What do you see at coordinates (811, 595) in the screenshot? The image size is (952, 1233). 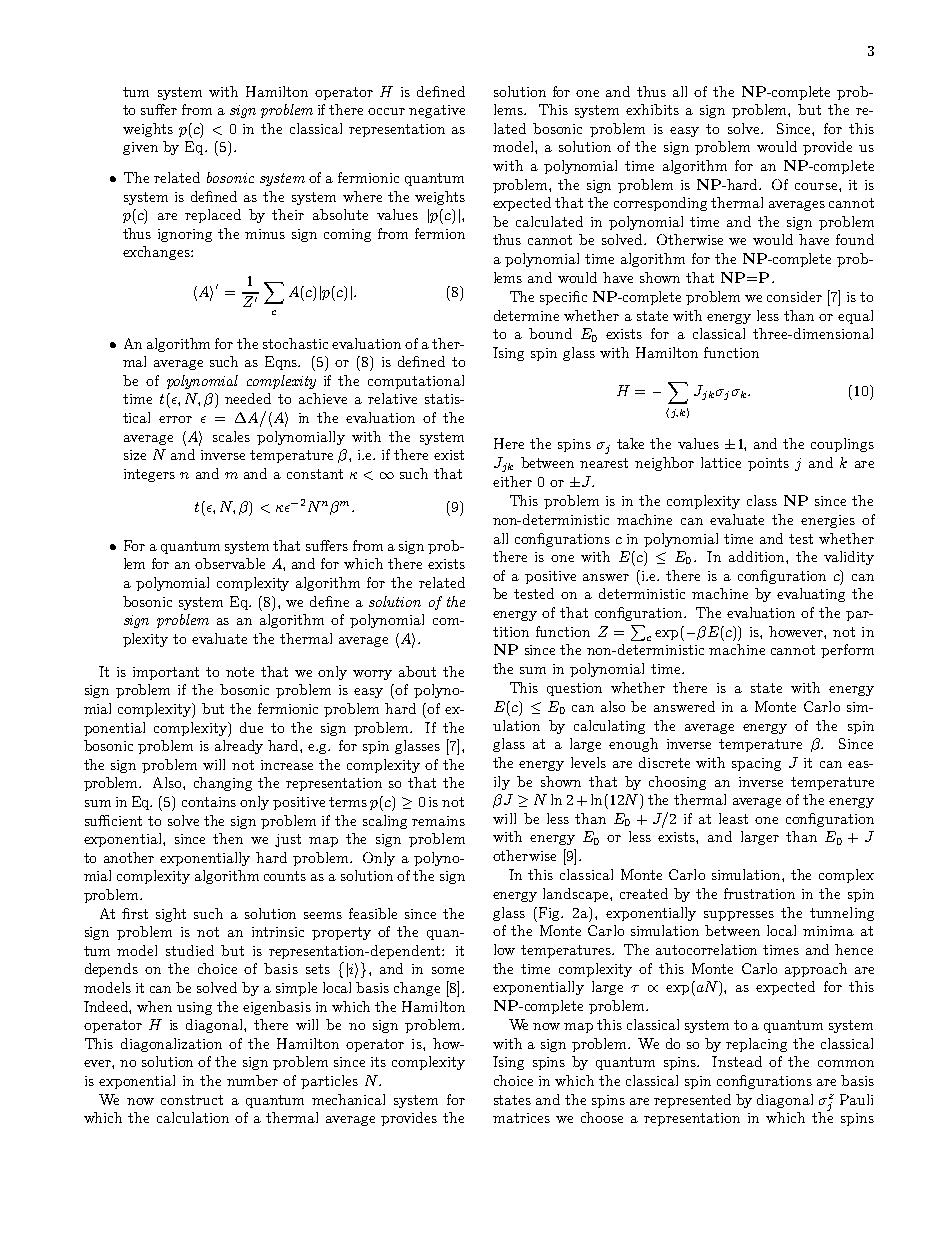 I see `evaluating` at bounding box center [811, 595].
